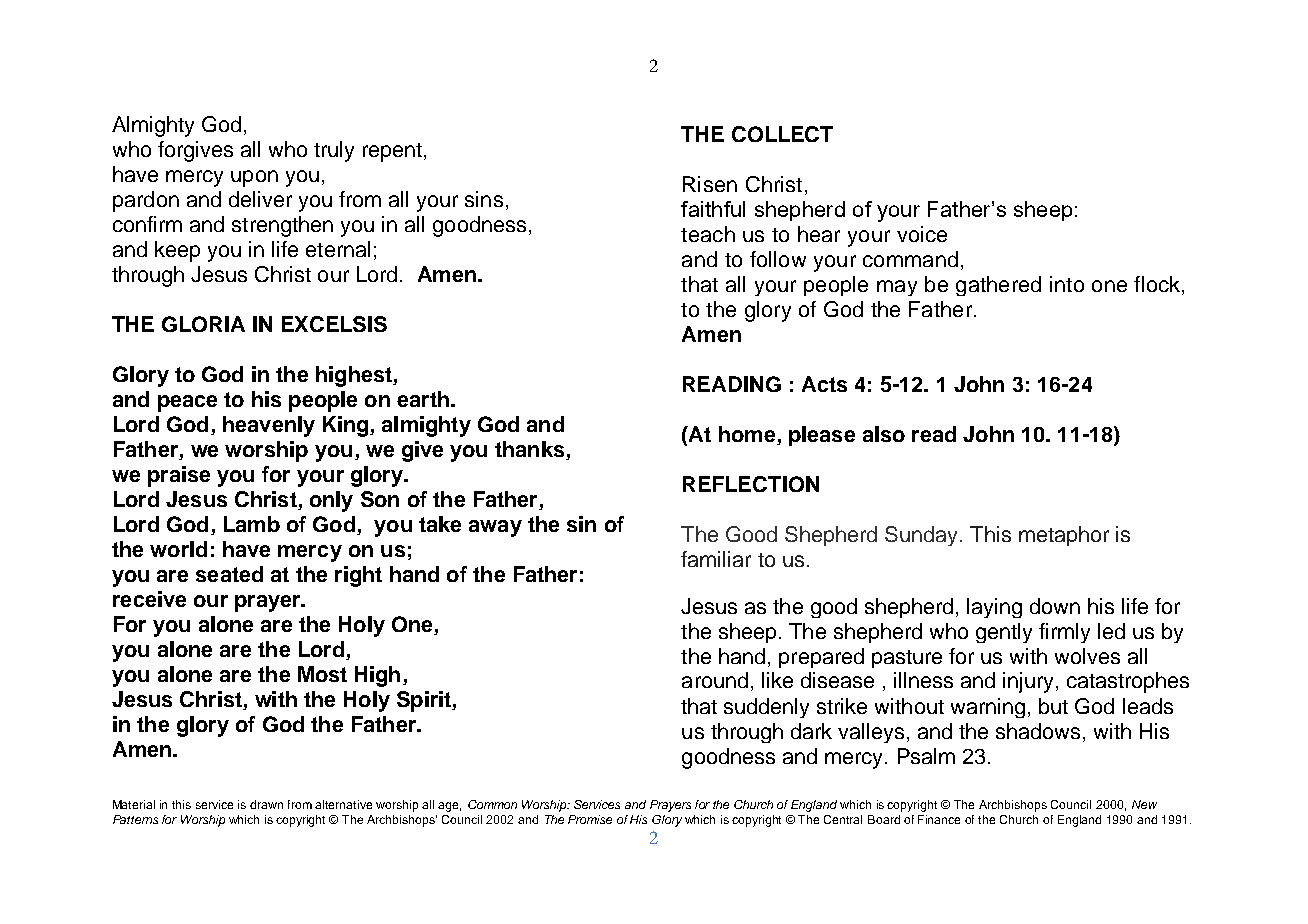  What do you see at coordinates (254, 178) in the screenshot?
I see `upon` at bounding box center [254, 178].
